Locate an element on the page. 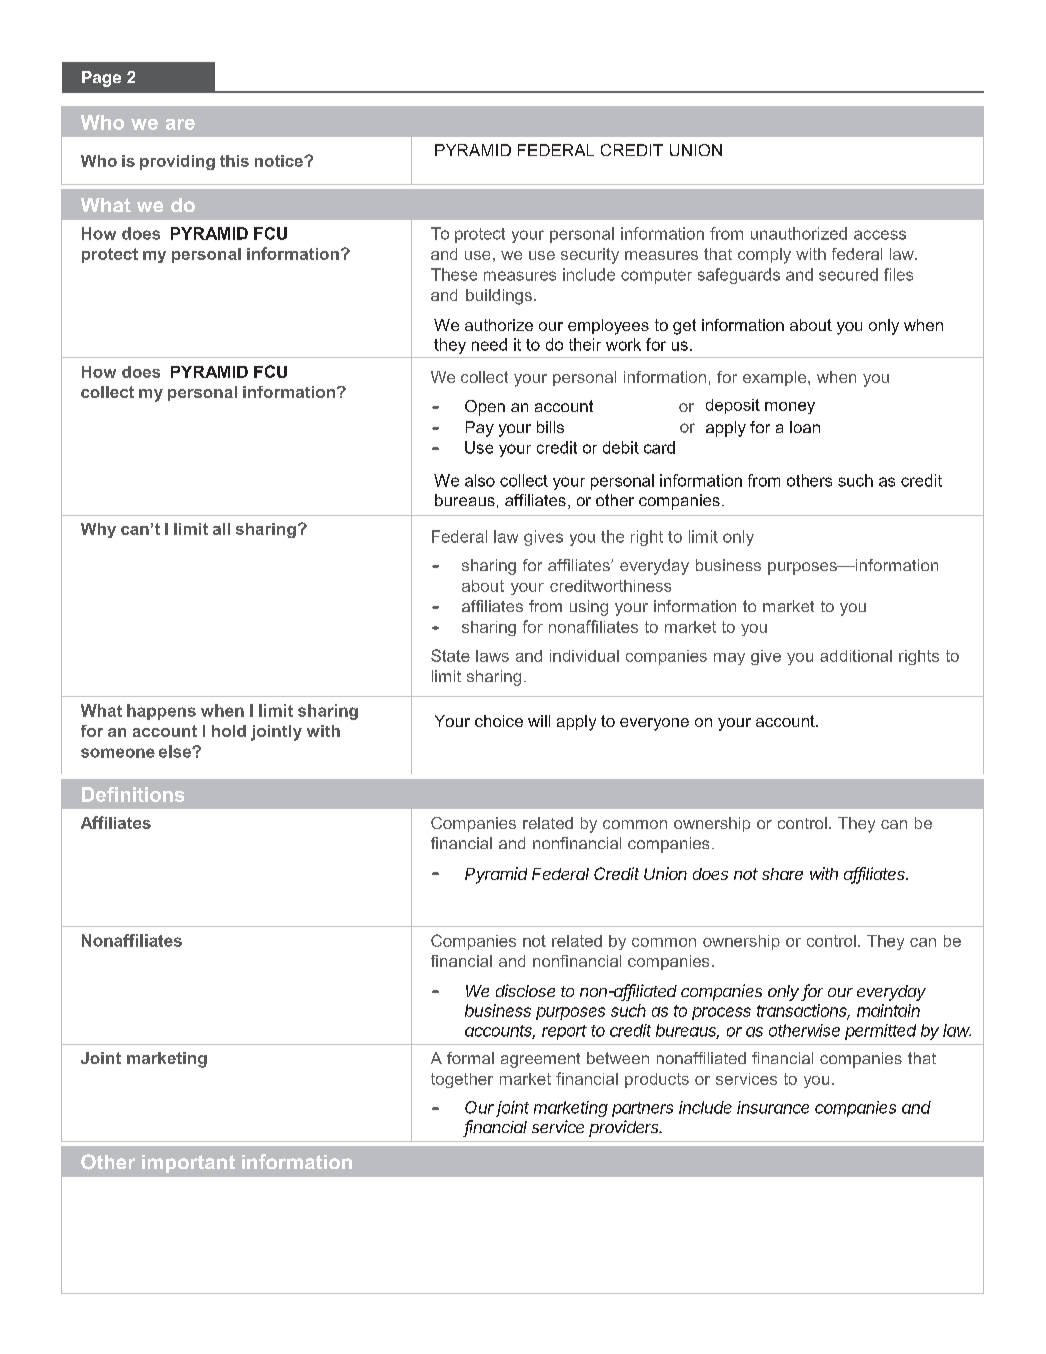 The width and height of the image is (1046, 1354). together is located at coordinates (462, 1080).
